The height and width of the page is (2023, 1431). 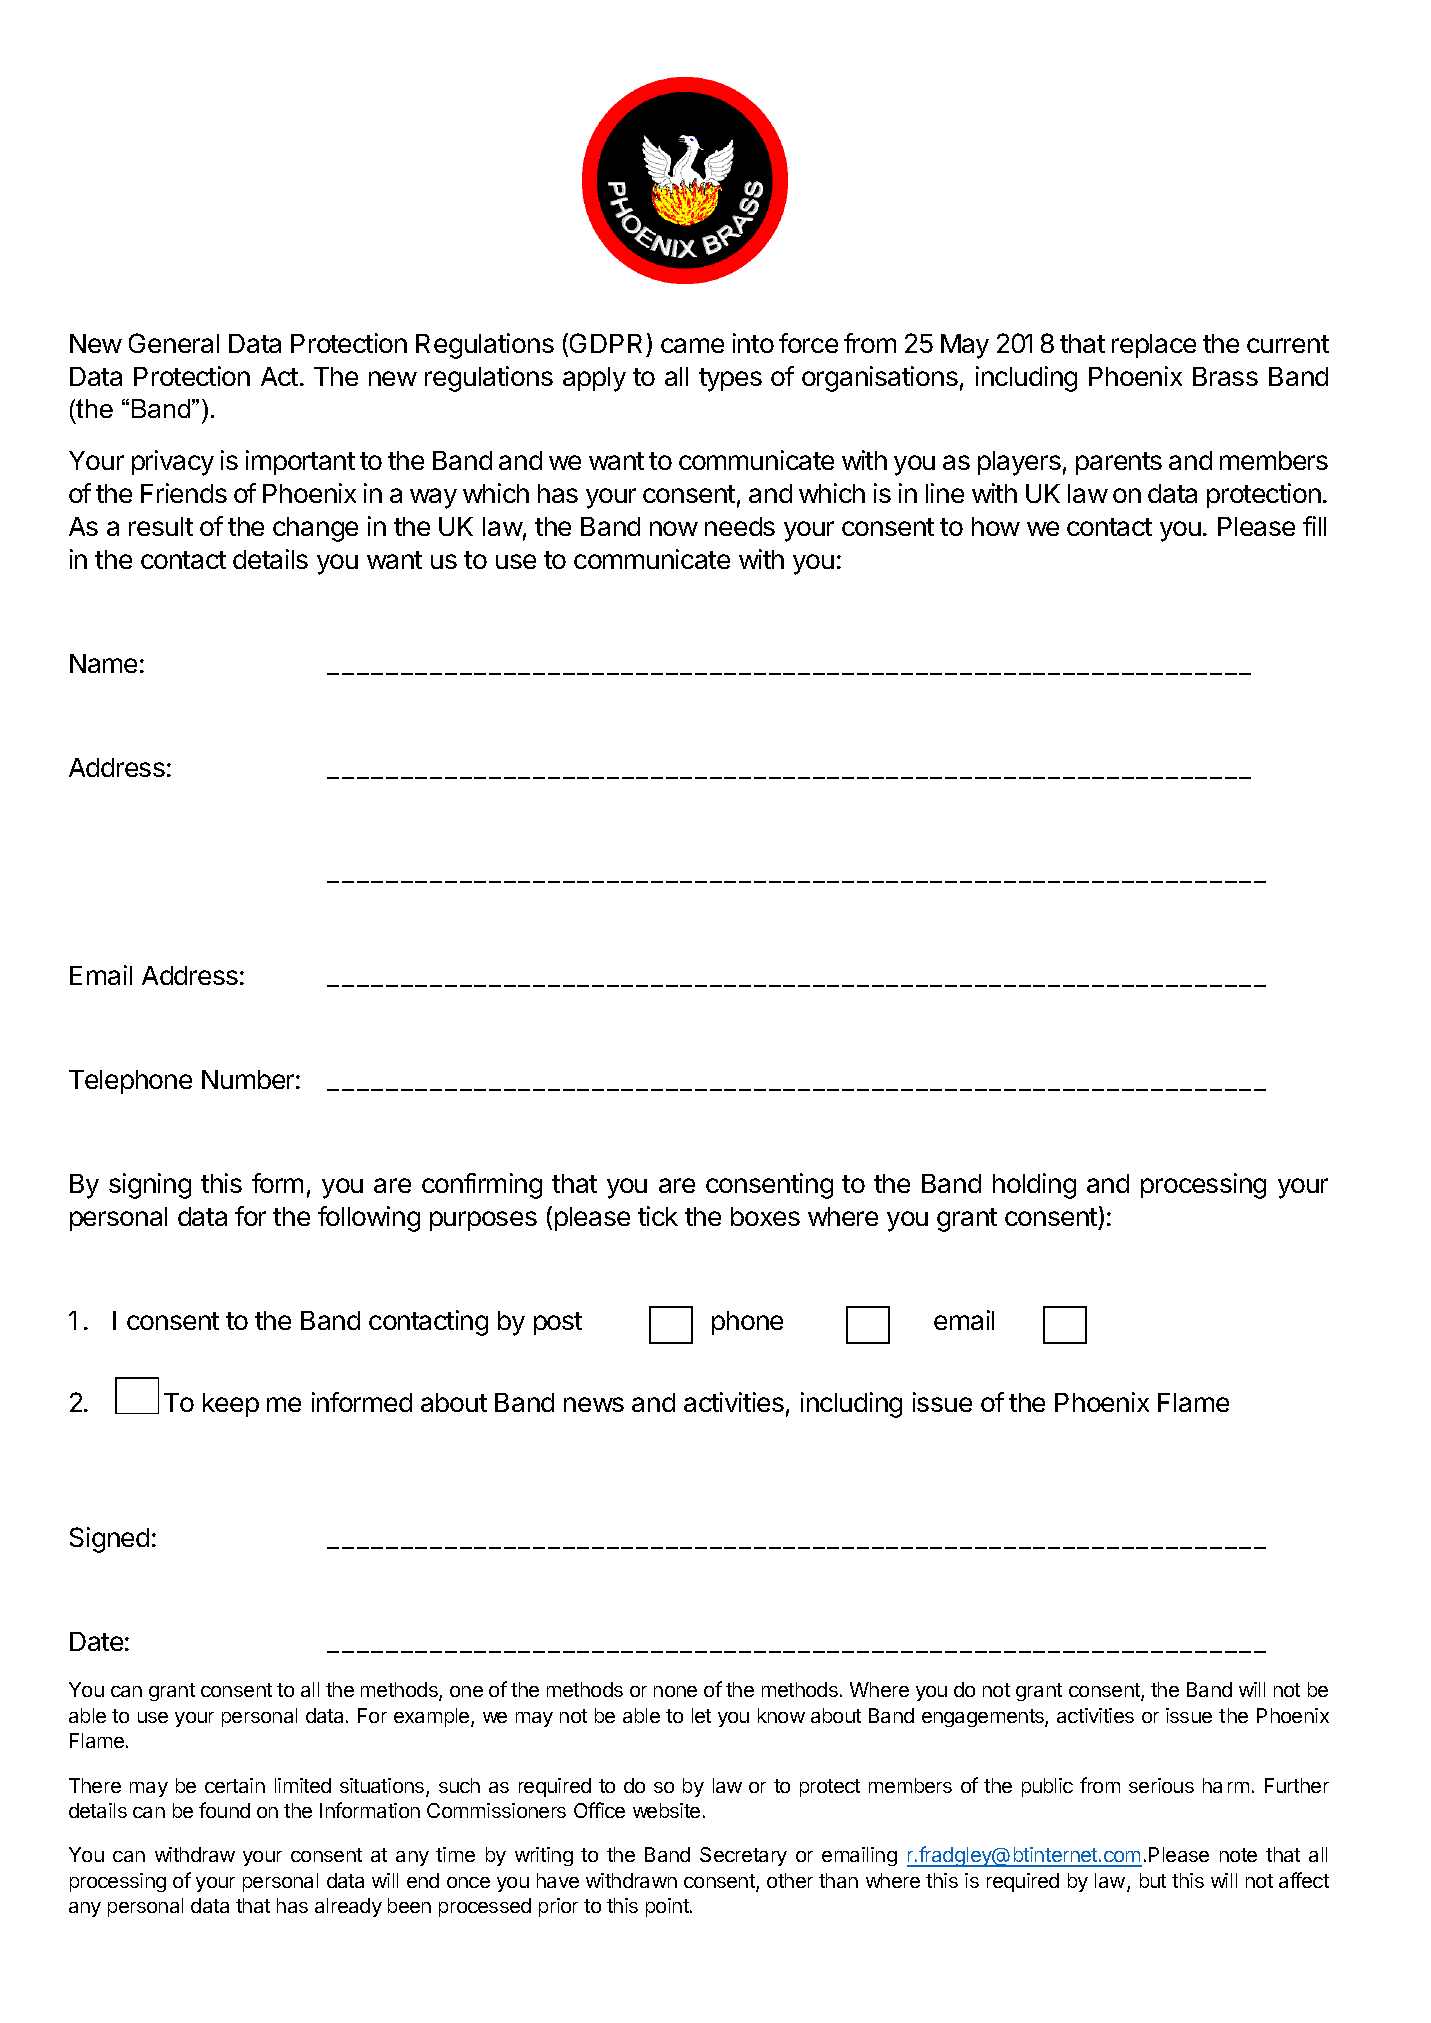 What do you see at coordinates (1034, 1186) in the page?
I see `holding` at bounding box center [1034, 1186].
